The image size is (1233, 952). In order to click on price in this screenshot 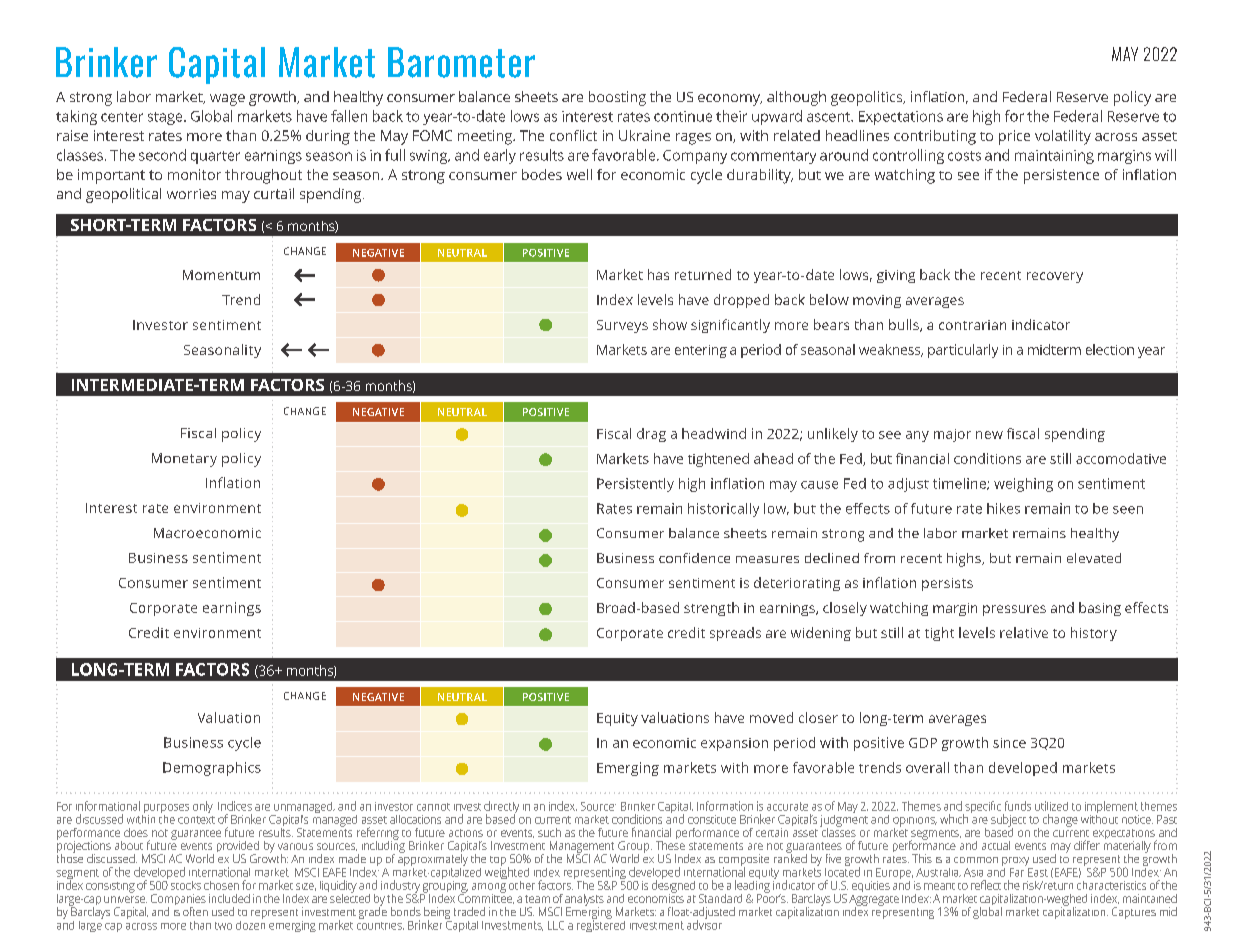, I will do `click(1014, 137)`.
